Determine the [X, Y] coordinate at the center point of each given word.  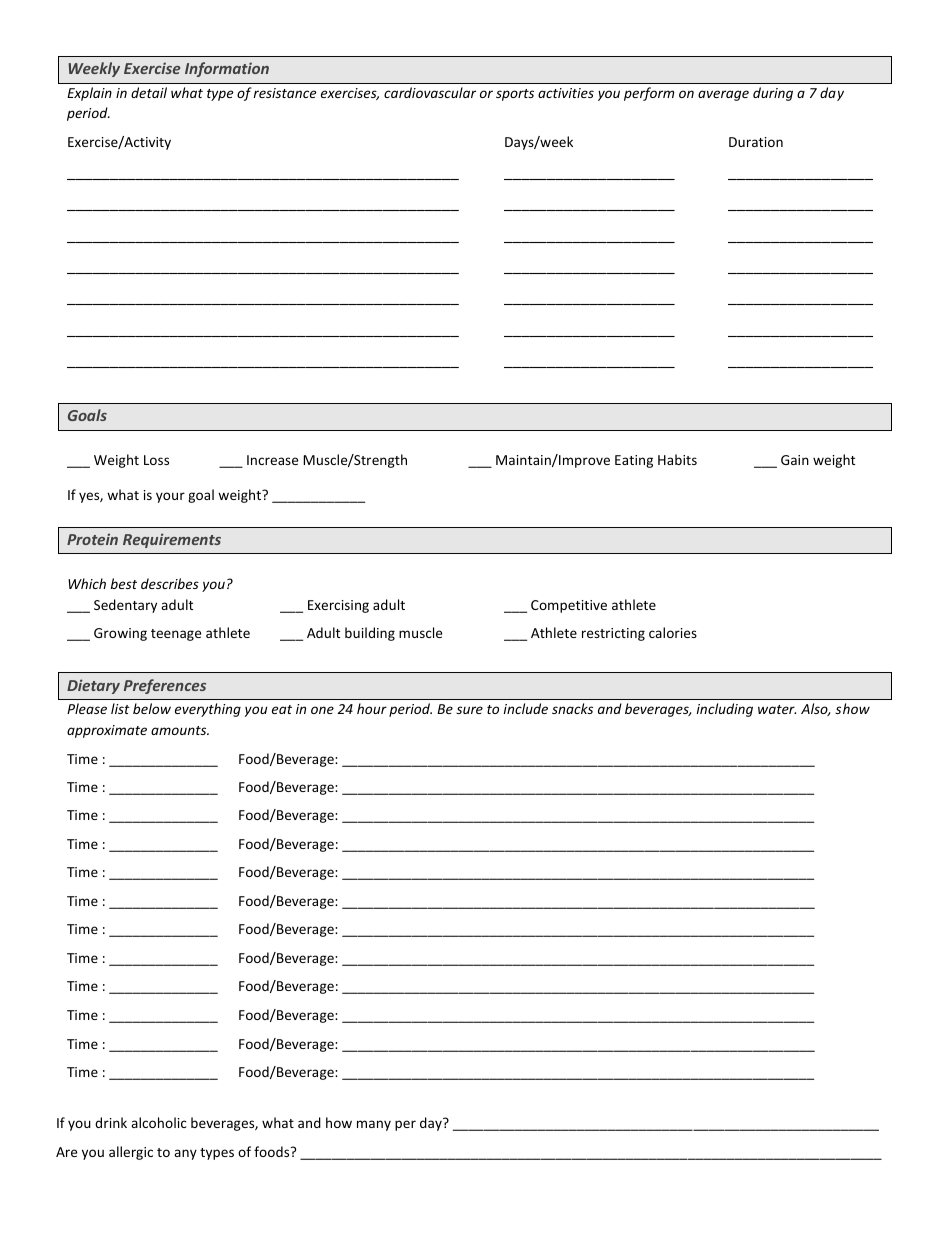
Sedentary [125, 606]
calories [673, 632]
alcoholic [159, 1122]
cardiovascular [430, 92]
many [374, 1125]
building [370, 634]
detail [149, 92]
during [773, 94]
